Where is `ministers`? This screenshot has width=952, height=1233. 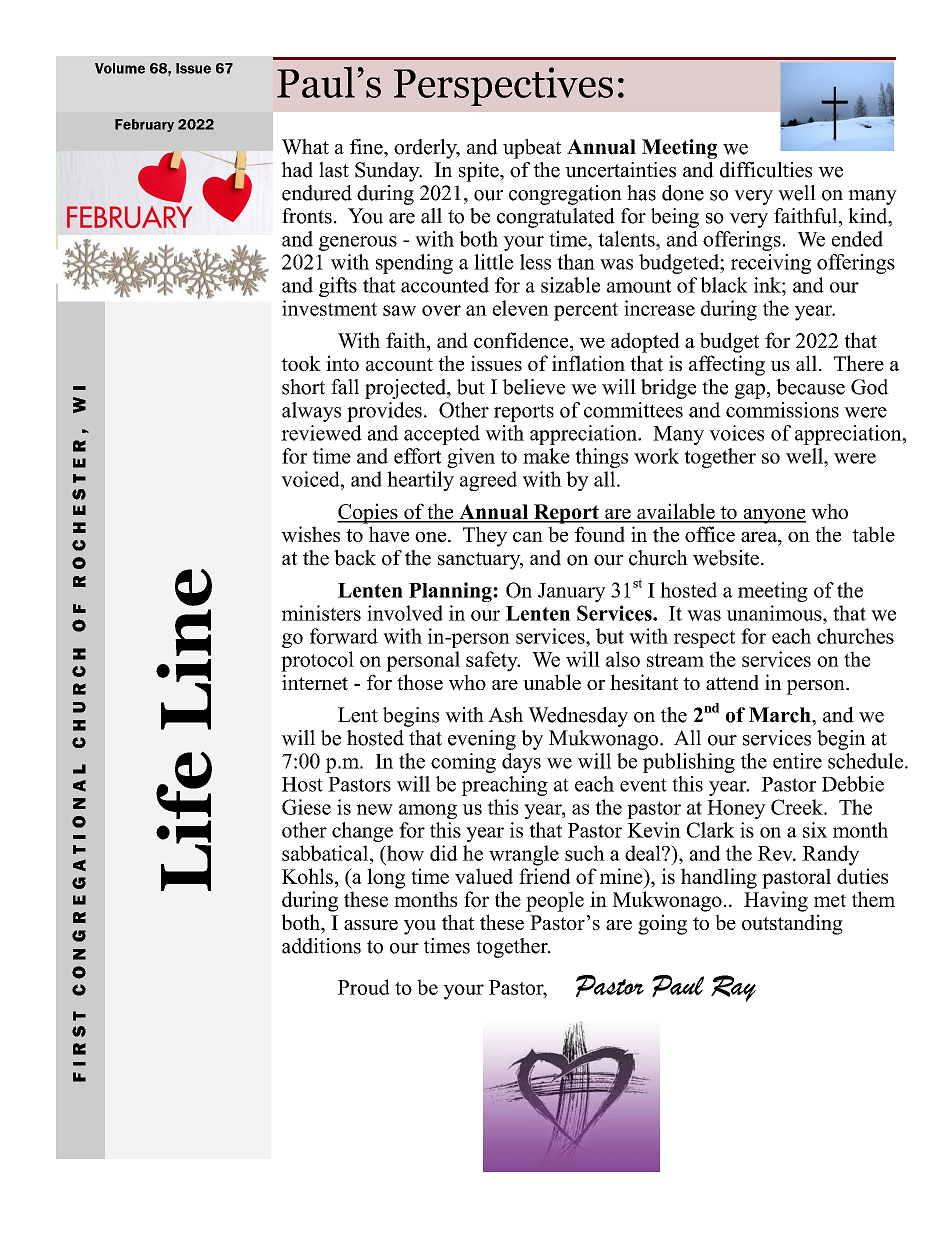
ministers is located at coordinates (321, 613).
